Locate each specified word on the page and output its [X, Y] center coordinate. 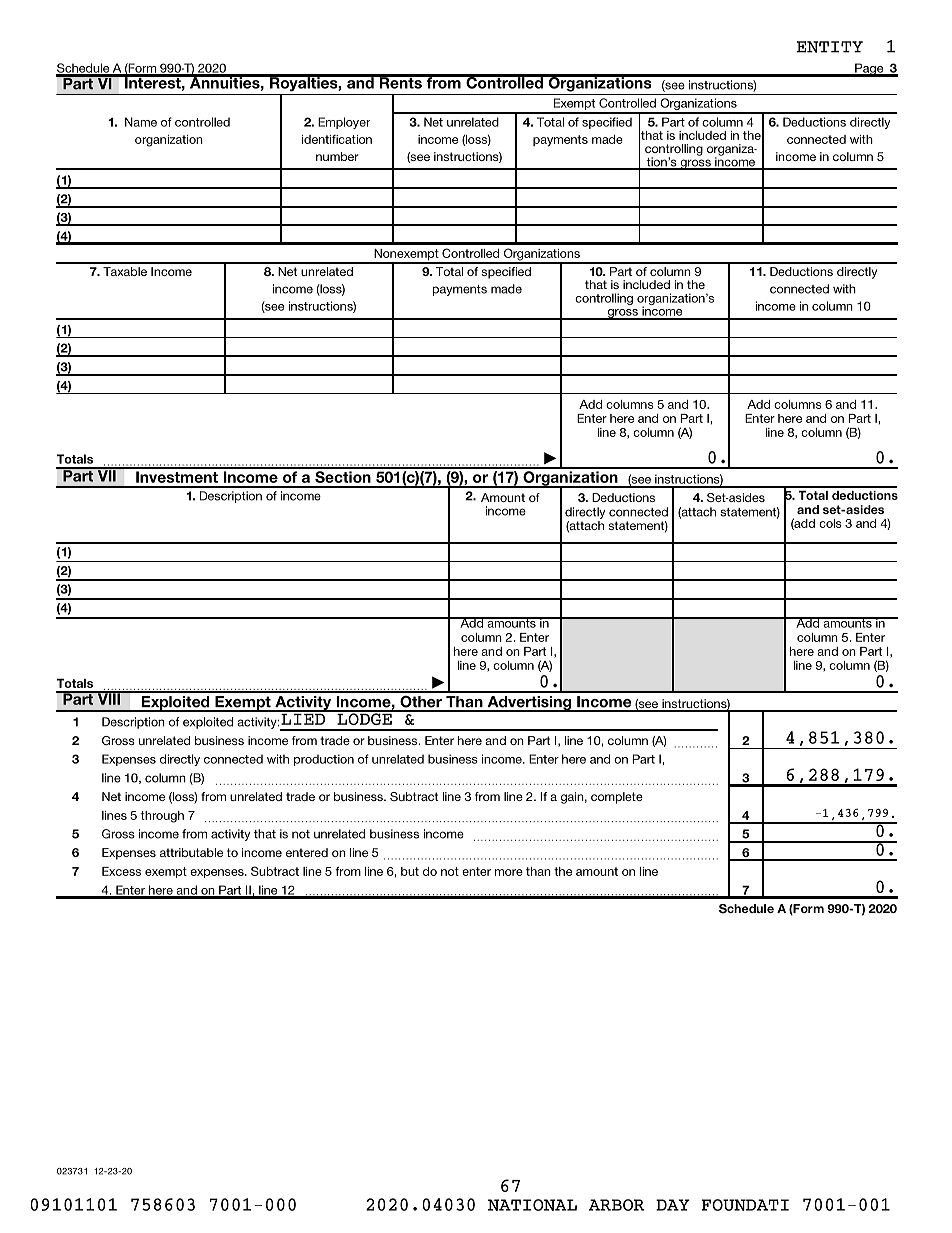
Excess [121, 871]
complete [617, 798]
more [509, 872]
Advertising [529, 704]
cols [830, 523]
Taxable [125, 271]
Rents [400, 82]
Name [141, 122]
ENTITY [830, 47]
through [162, 817]
